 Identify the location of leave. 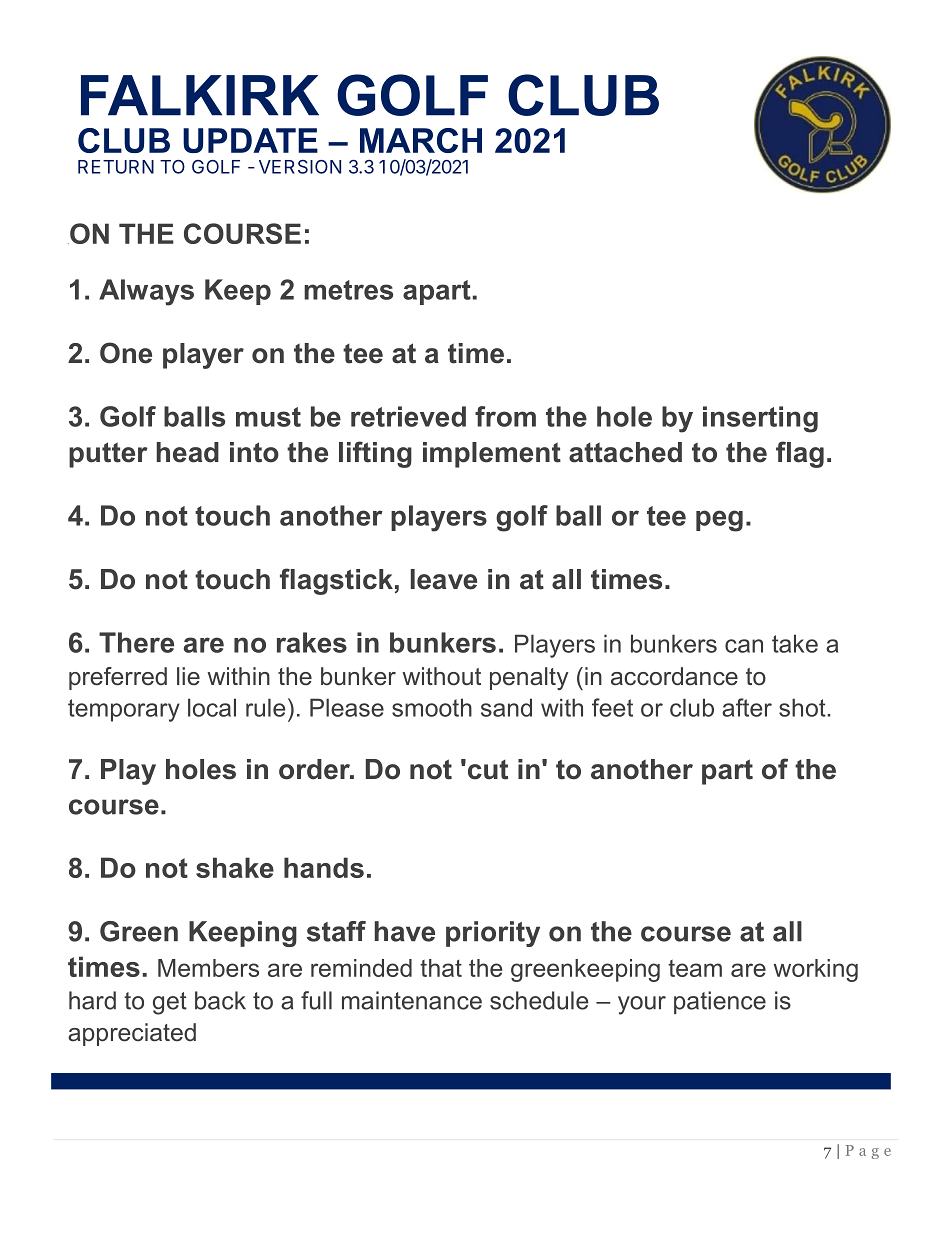
(444, 579).
